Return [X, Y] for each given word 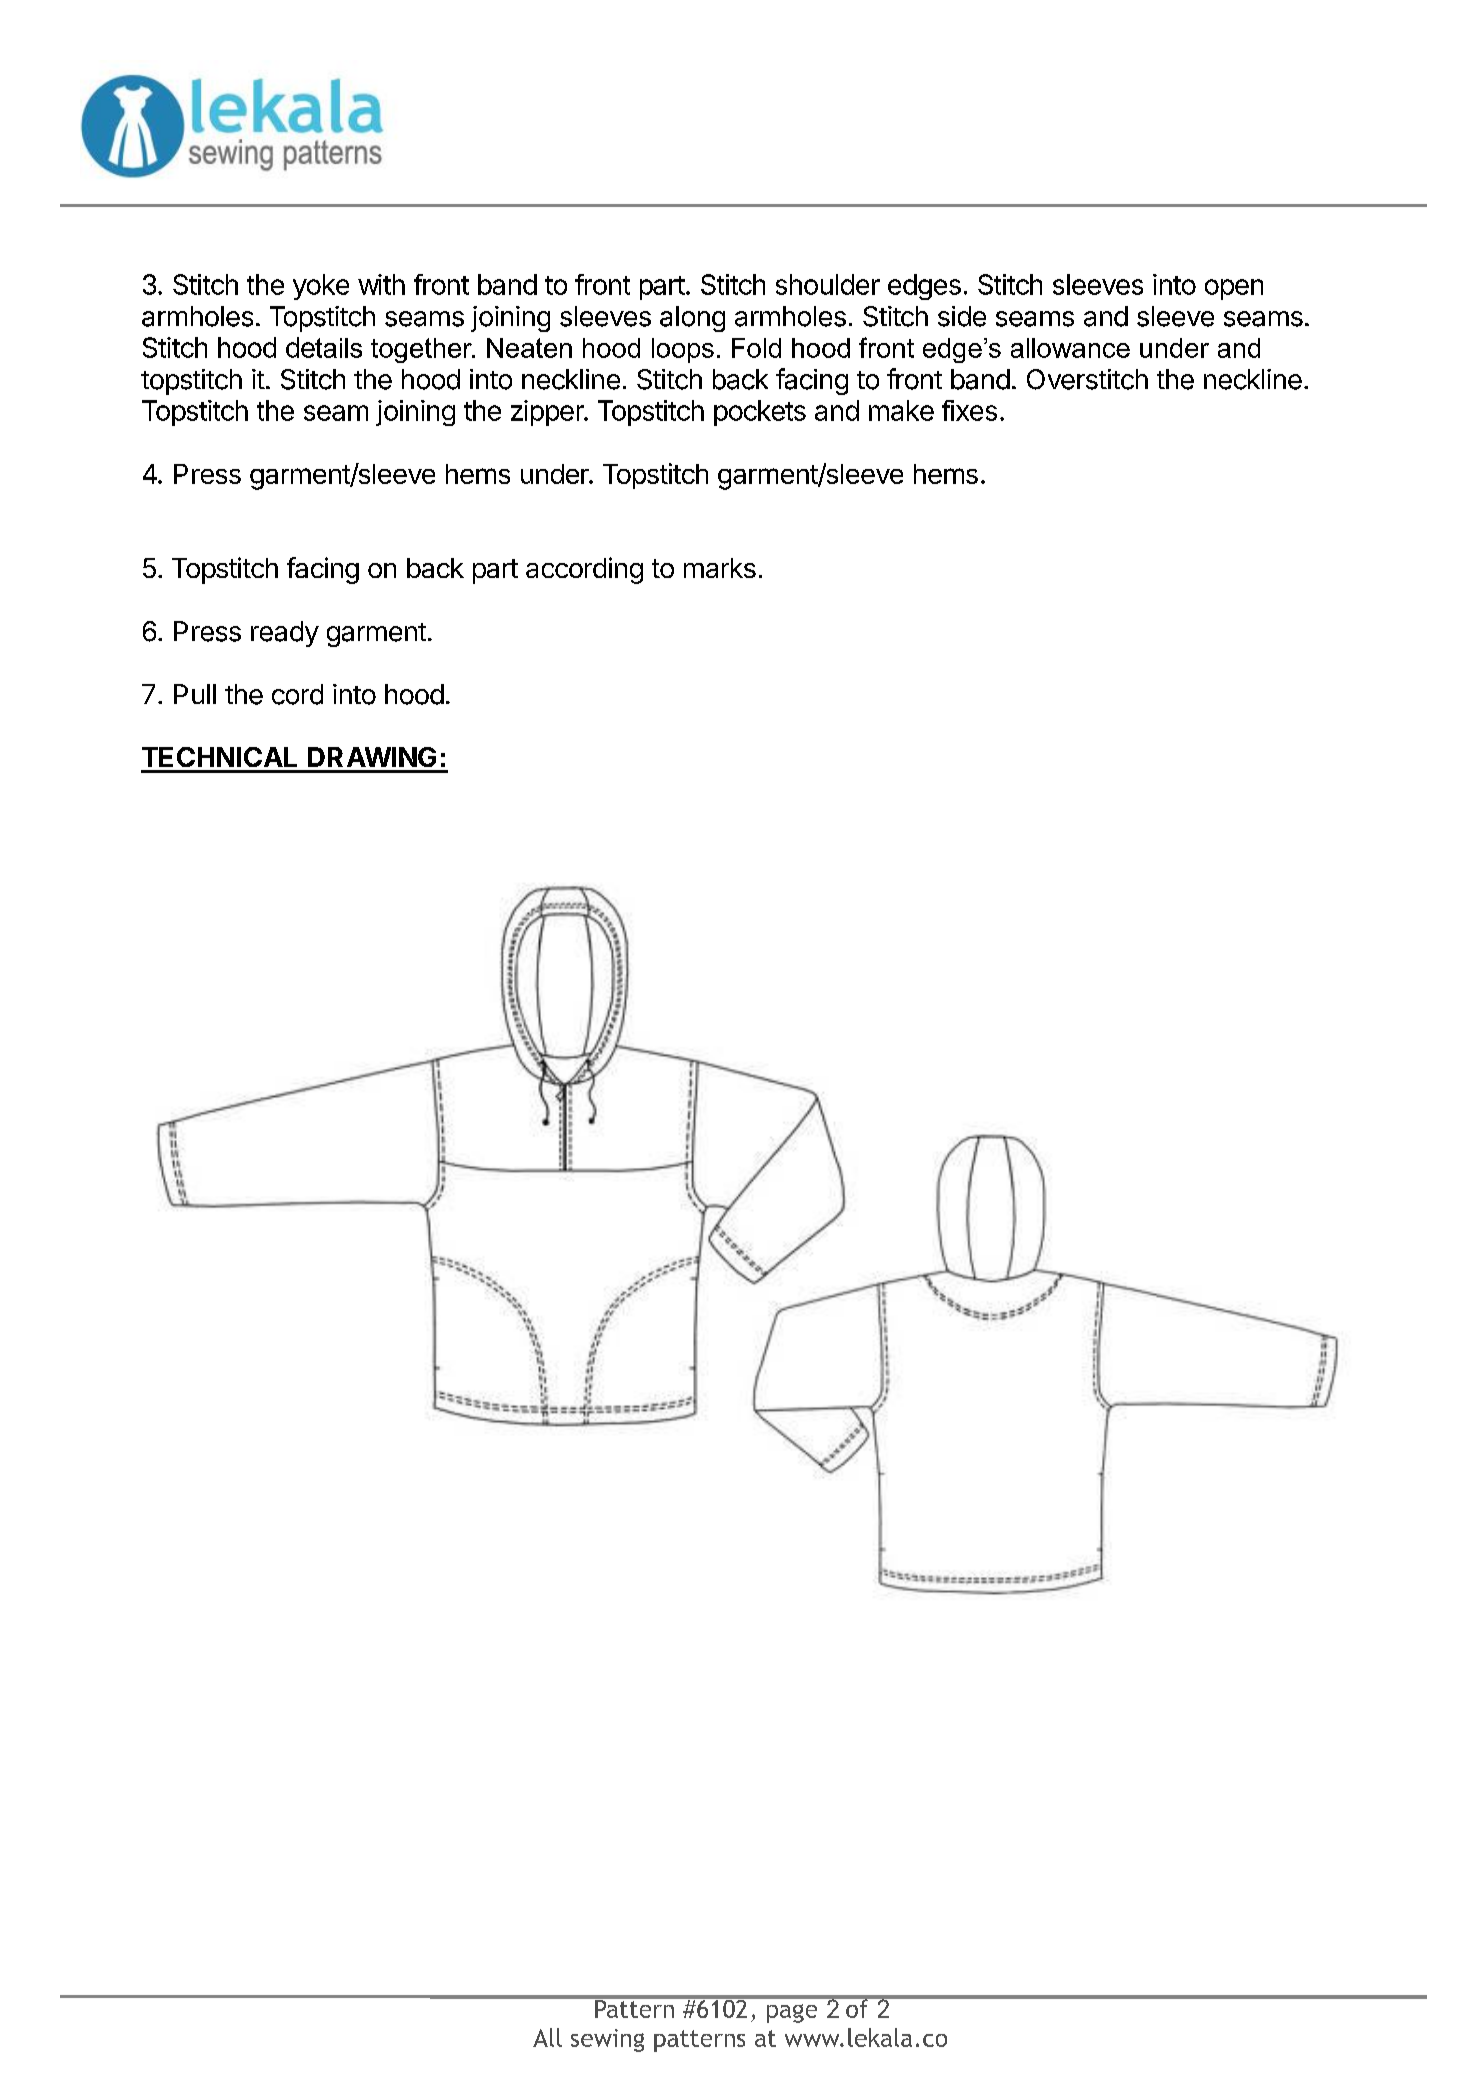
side [962, 316]
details [324, 347]
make [901, 410]
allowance [1070, 348]
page [792, 2013]
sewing [607, 2040]
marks [720, 568]
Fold [756, 348]
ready [285, 634]
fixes [969, 410]
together [422, 350]
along [692, 319]
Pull [195, 694]
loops [683, 350]
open [1234, 289]
